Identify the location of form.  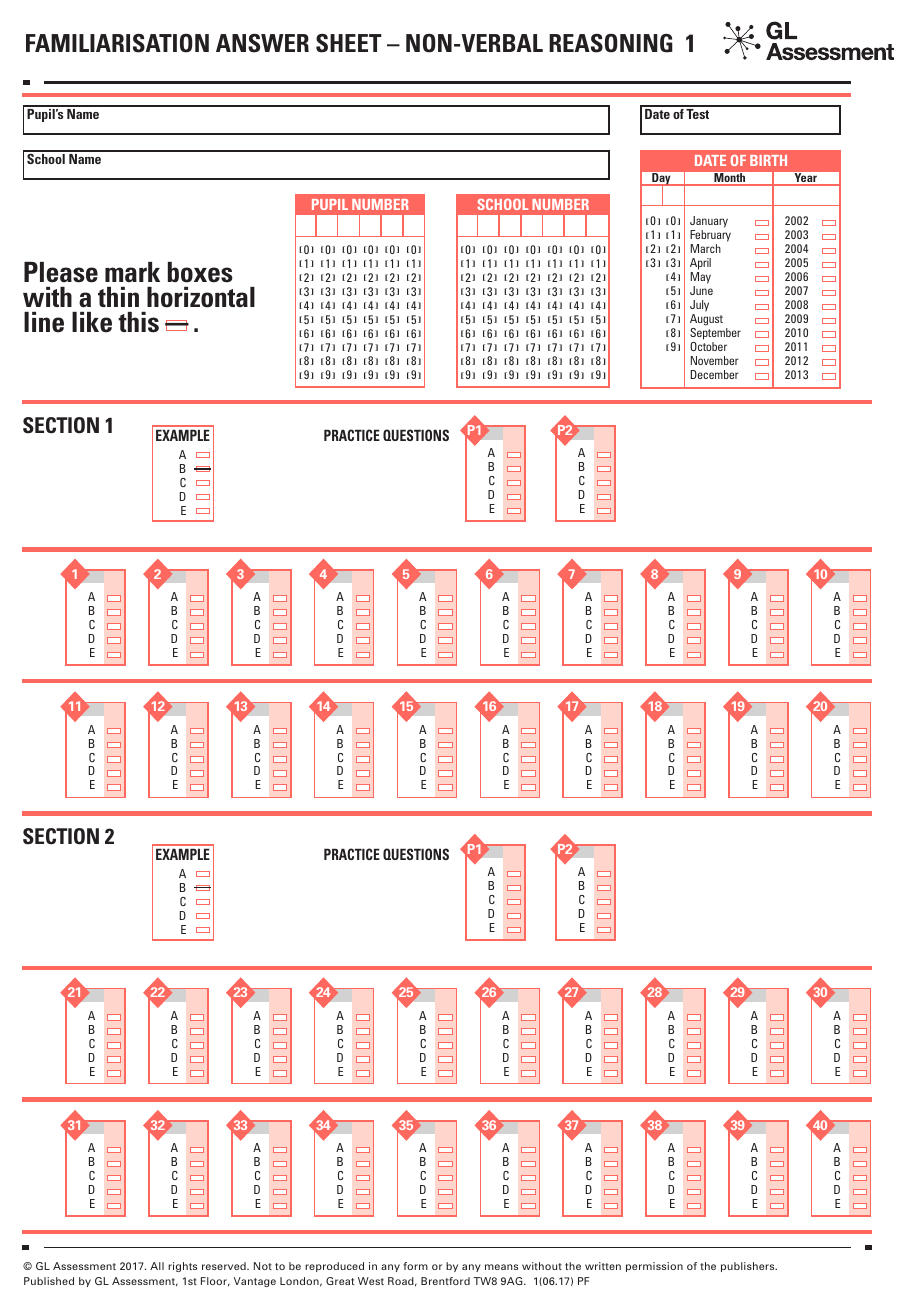
(415, 1266).
